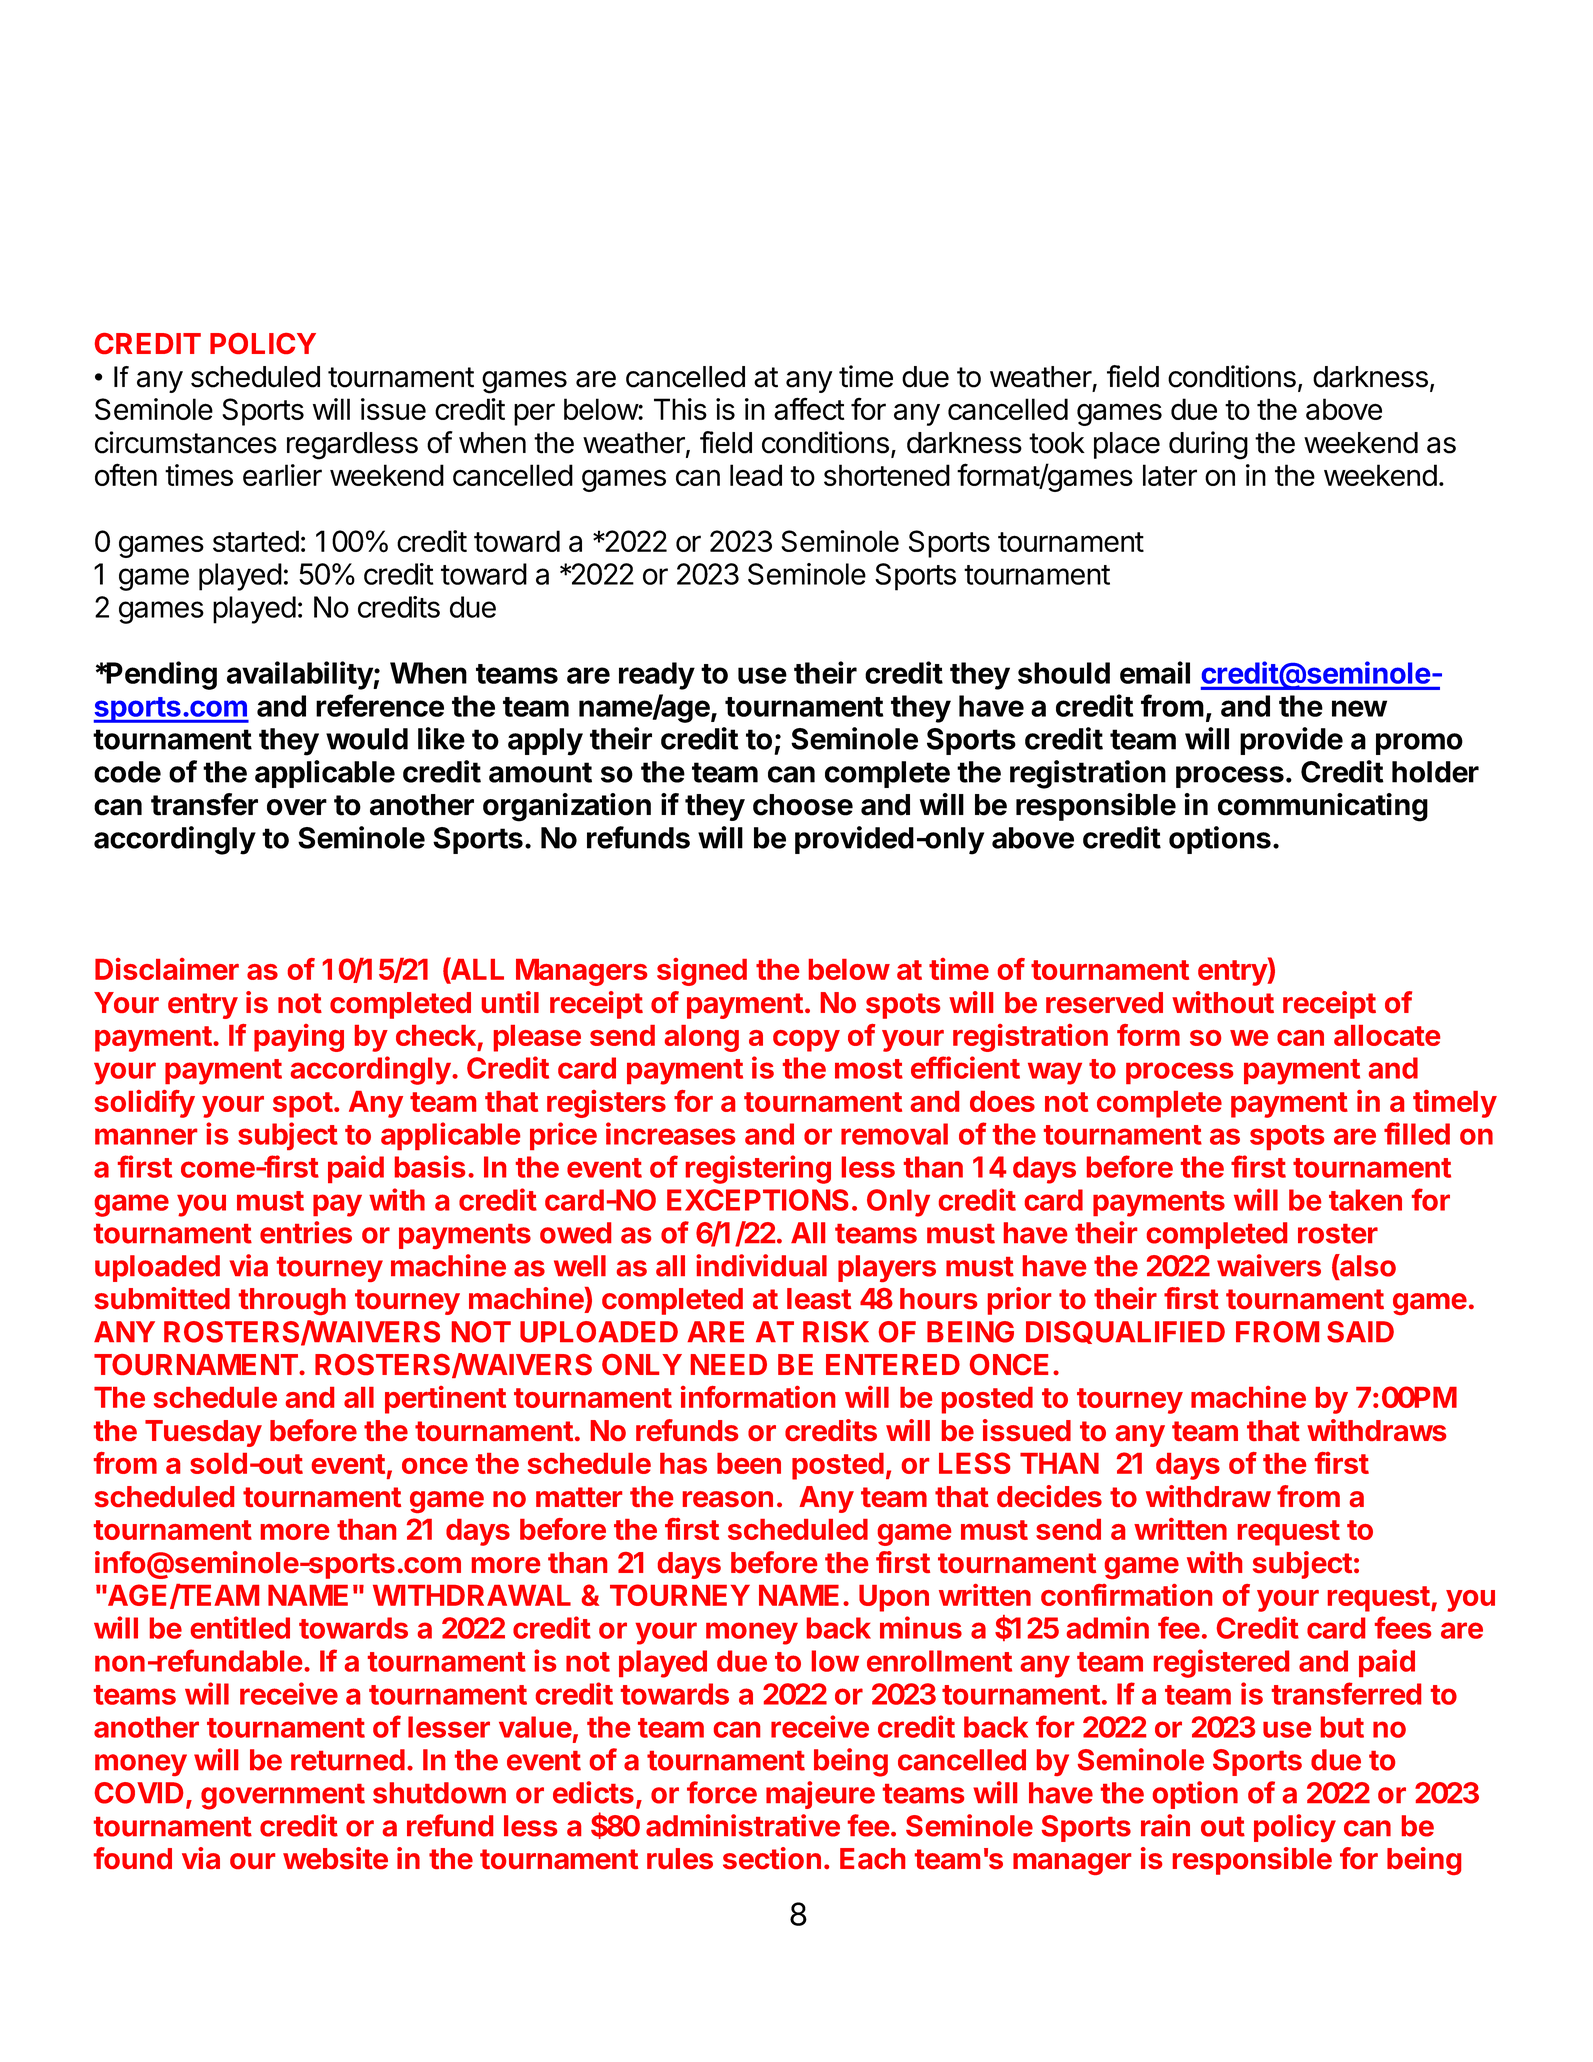 Image resolution: width=1593 pixels, height=2062 pixels. What do you see at coordinates (1049, 1496) in the image?
I see `decides` at bounding box center [1049, 1496].
